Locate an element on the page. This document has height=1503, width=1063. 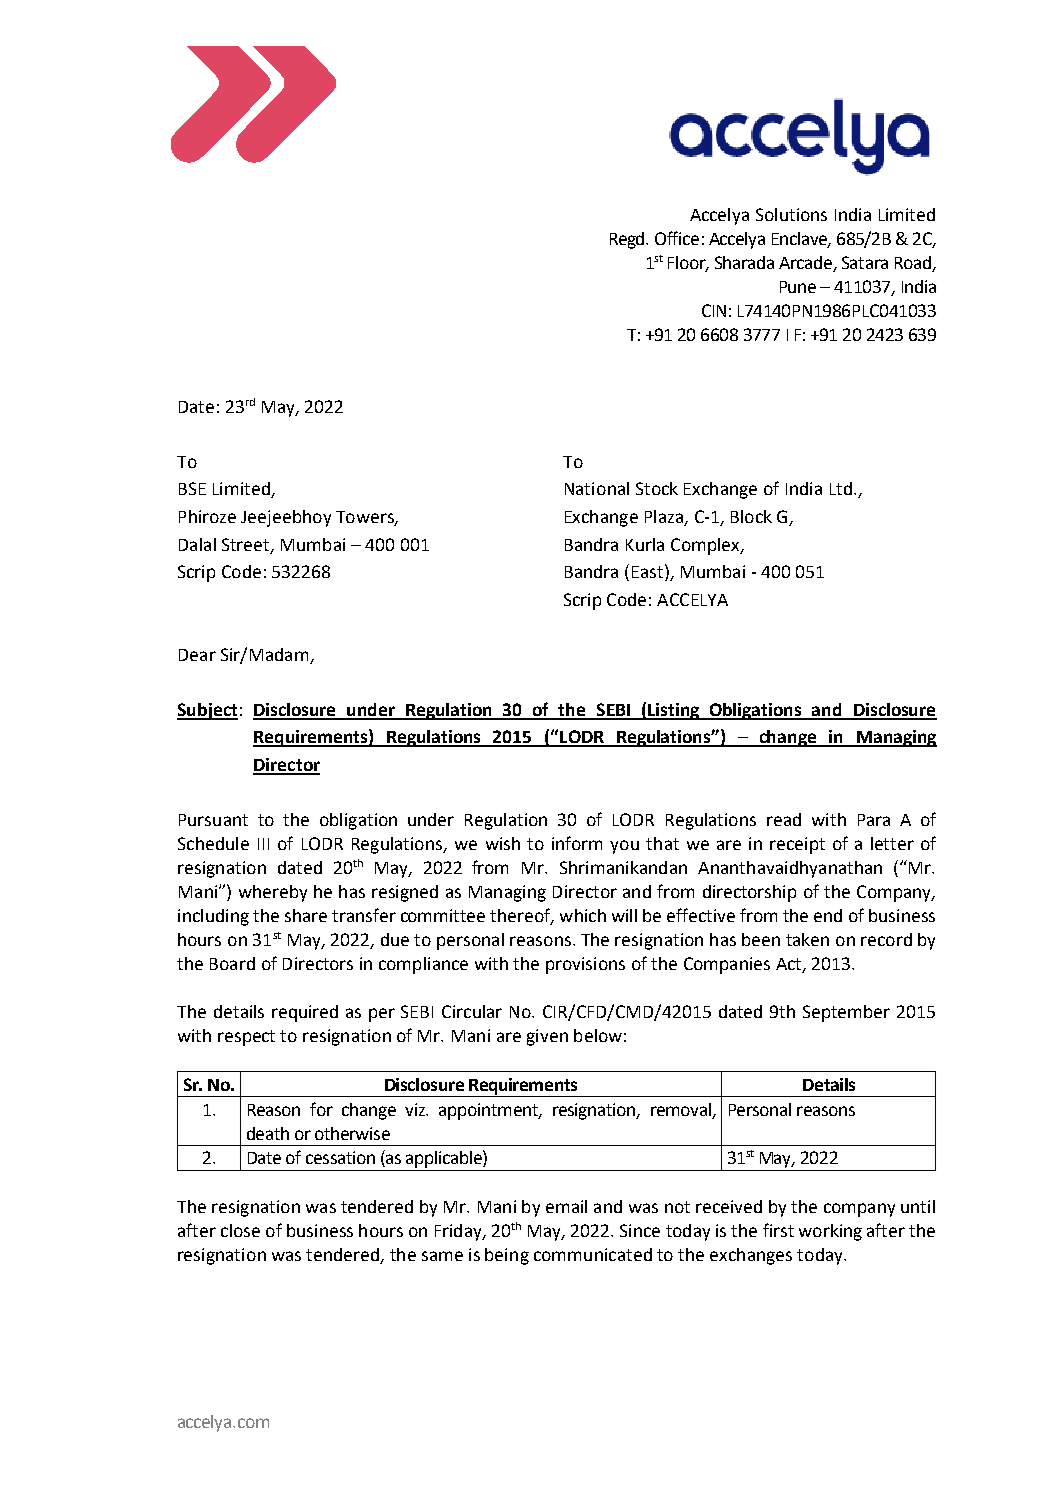
working is located at coordinates (830, 1232).
